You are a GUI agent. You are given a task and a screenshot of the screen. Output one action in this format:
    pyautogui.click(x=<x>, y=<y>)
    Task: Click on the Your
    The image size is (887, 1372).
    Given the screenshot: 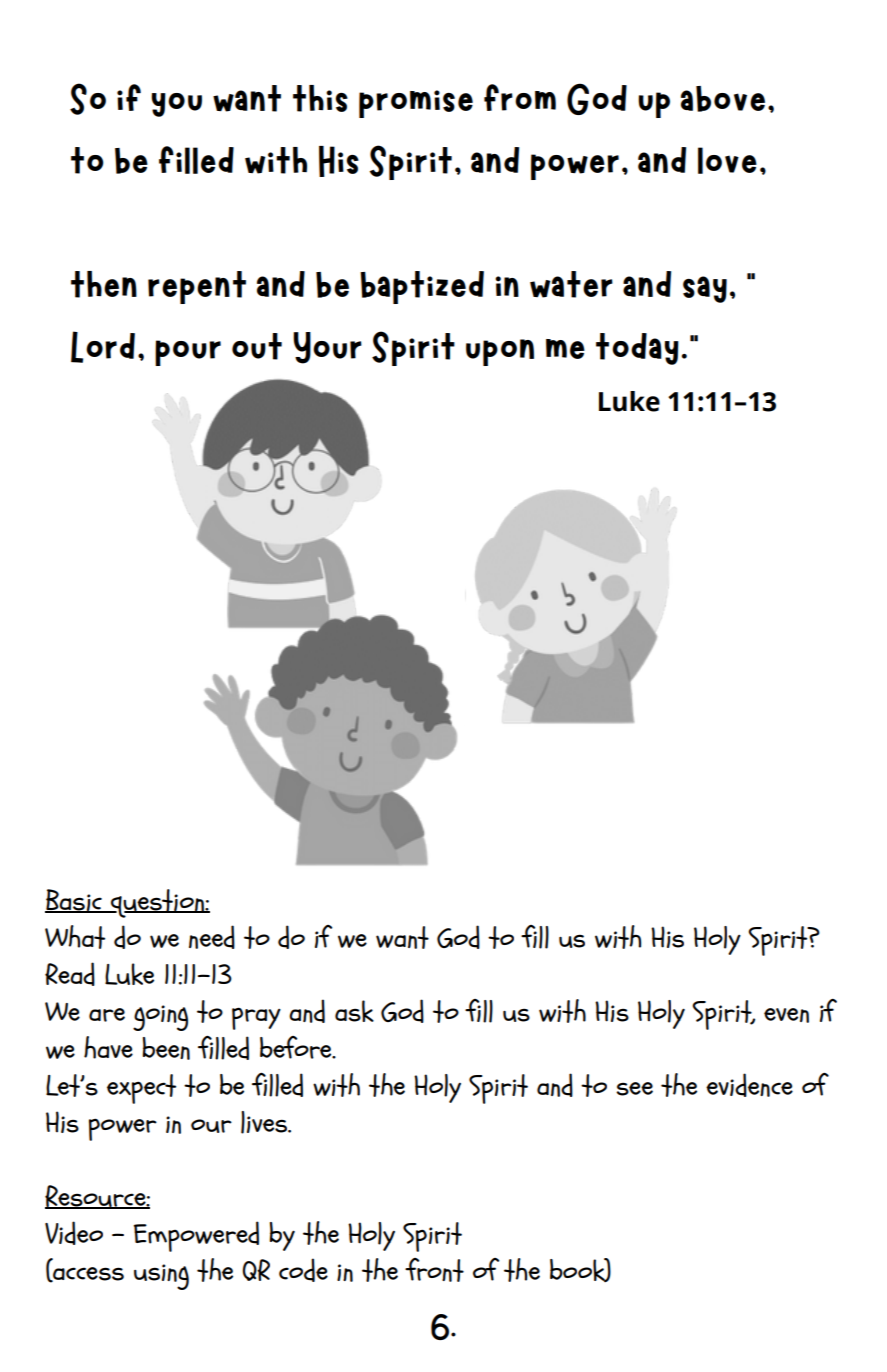 What is the action you would take?
    pyautogui.click(x=327, y=348)
